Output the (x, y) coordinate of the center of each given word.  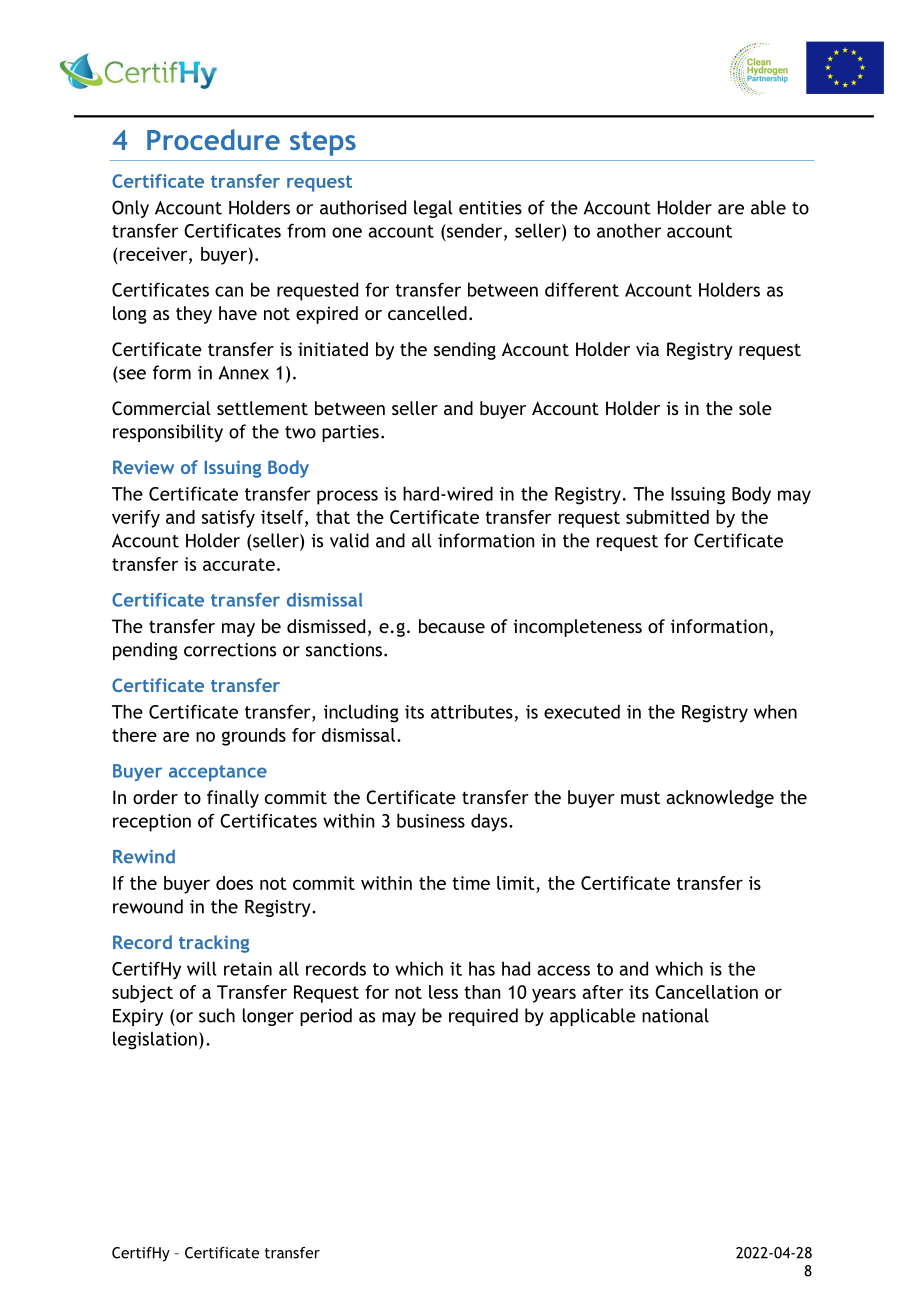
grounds (254, 737)
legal (433, 209)
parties (350, 433)
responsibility (168, 433)
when (775, 711)
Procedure (213, 139)
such (217, 1015)
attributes (472, 711)
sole (755, 408)
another (629, 230)
